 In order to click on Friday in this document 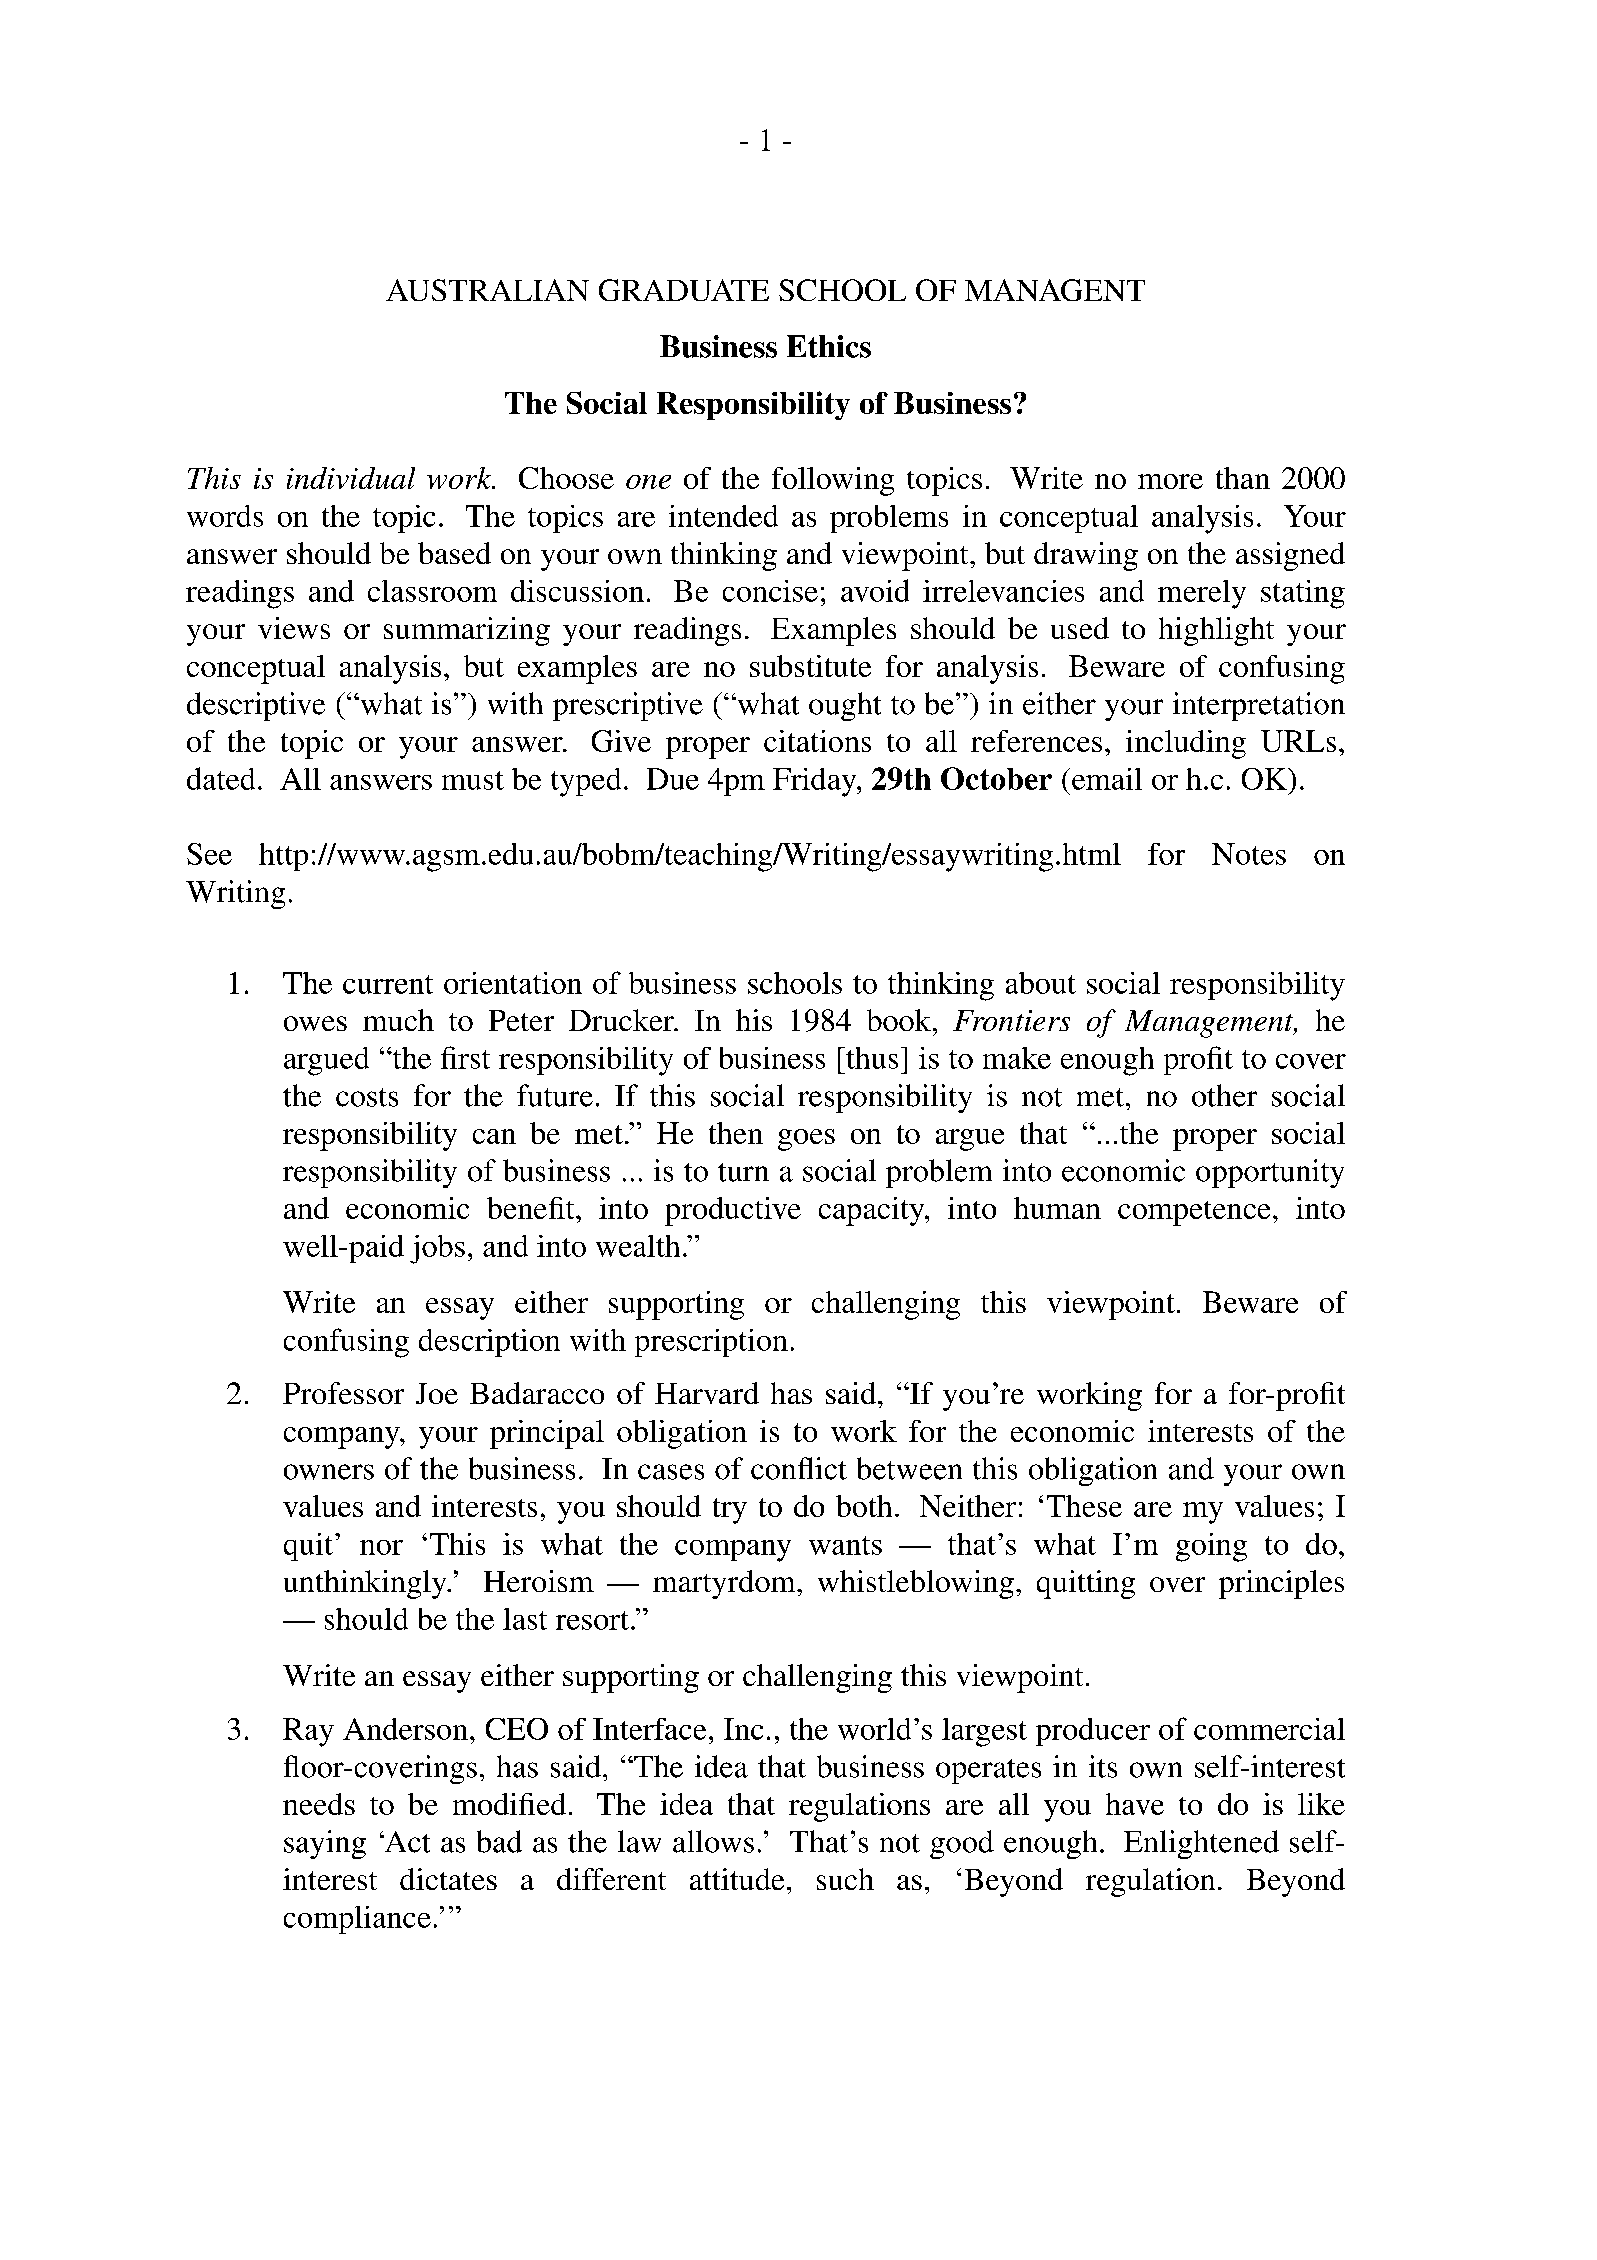, I will do `click(816, 782)`.
